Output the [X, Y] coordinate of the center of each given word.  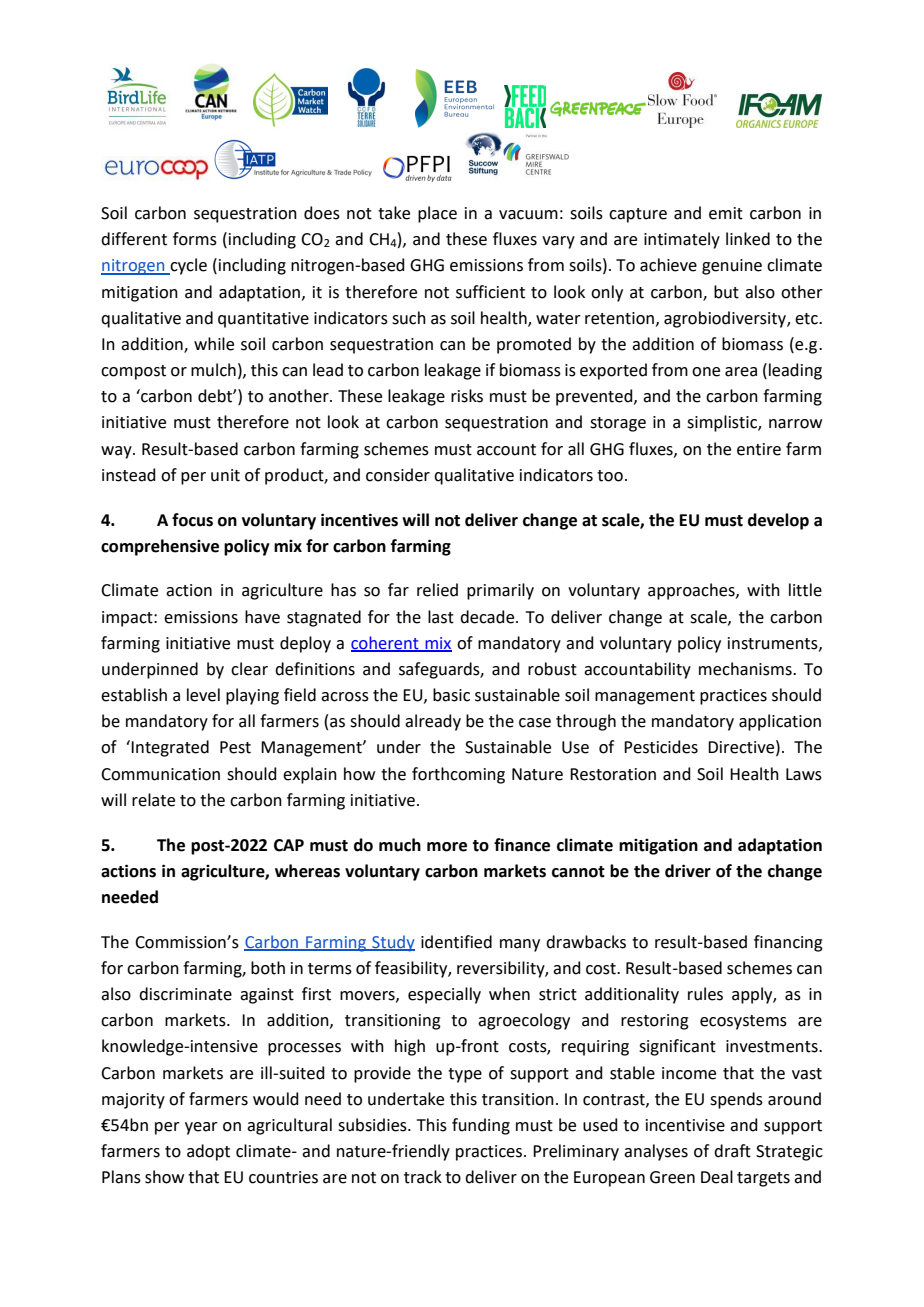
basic [451, 695]
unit [225, 475]
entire [759, 449]
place [437, 214]
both [268, 968]
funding [481, 1126]
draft [732, 1151]
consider [398, 475]
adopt [208, 1152]
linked [748, 239]
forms [195, 239]
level [203, 695]
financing [788, 943]
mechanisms [746, 669]
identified [456, 942]
